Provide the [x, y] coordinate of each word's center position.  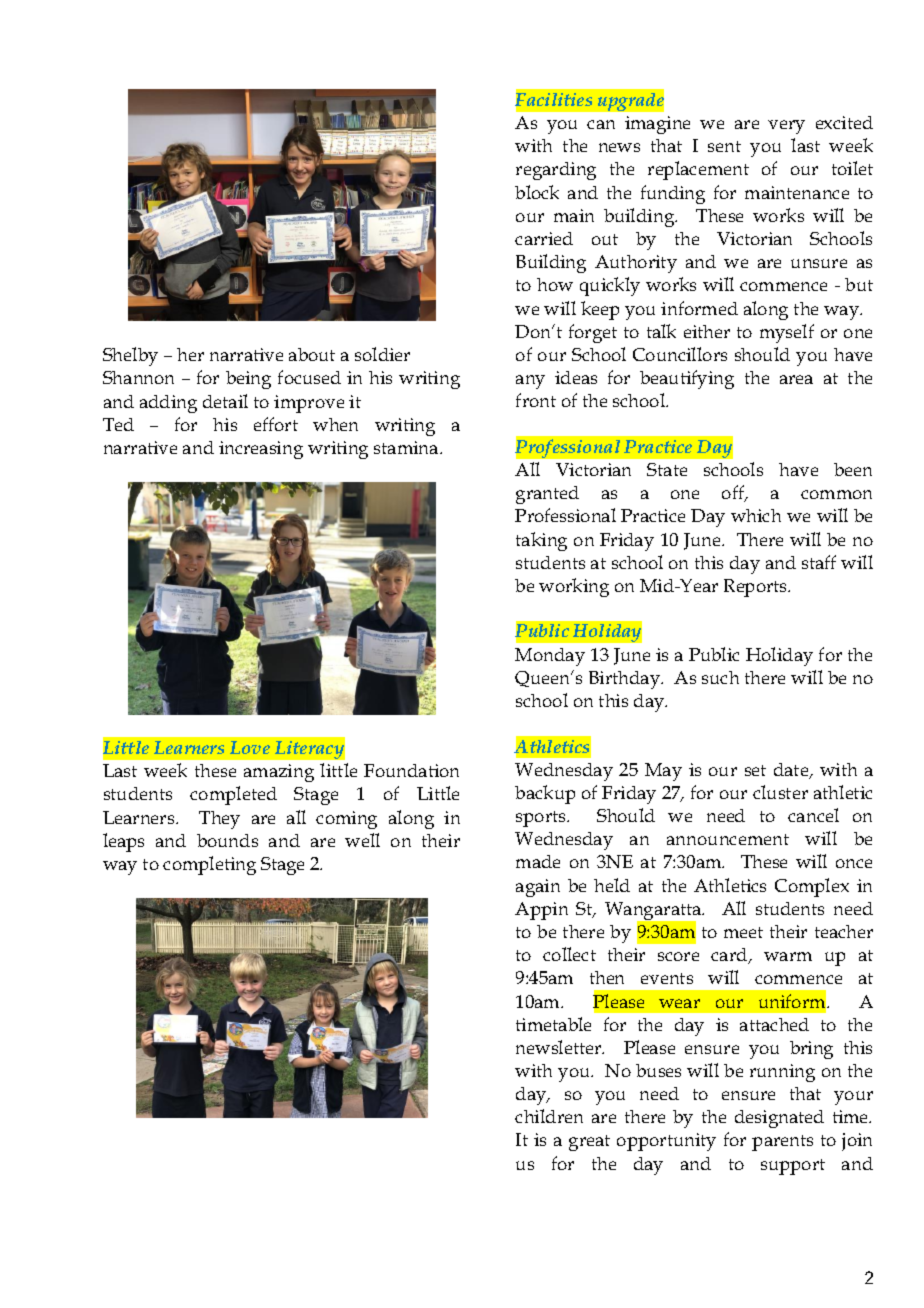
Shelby [130, 356]
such [720, 677]
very [786, 127]
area [796, 379]
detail [225, 401]
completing [209, 865]
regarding [556, 171]
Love [250, 747]
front [536, 400]
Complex [812, 887]
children [549, 1116]
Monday [550, 657]
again [538, 888]
